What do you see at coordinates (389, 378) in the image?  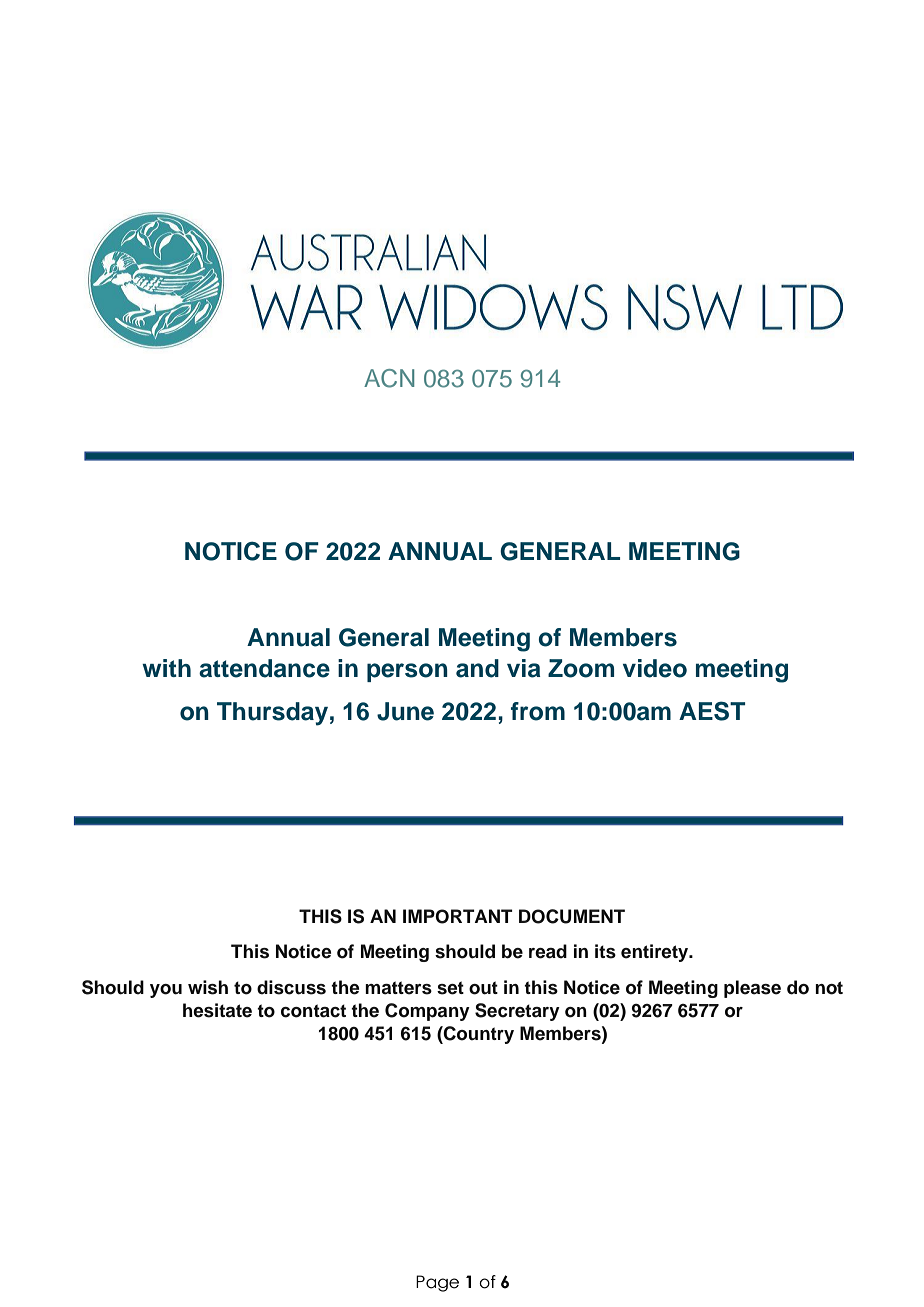 I see `ACN` at bounding box center [389, 378].
